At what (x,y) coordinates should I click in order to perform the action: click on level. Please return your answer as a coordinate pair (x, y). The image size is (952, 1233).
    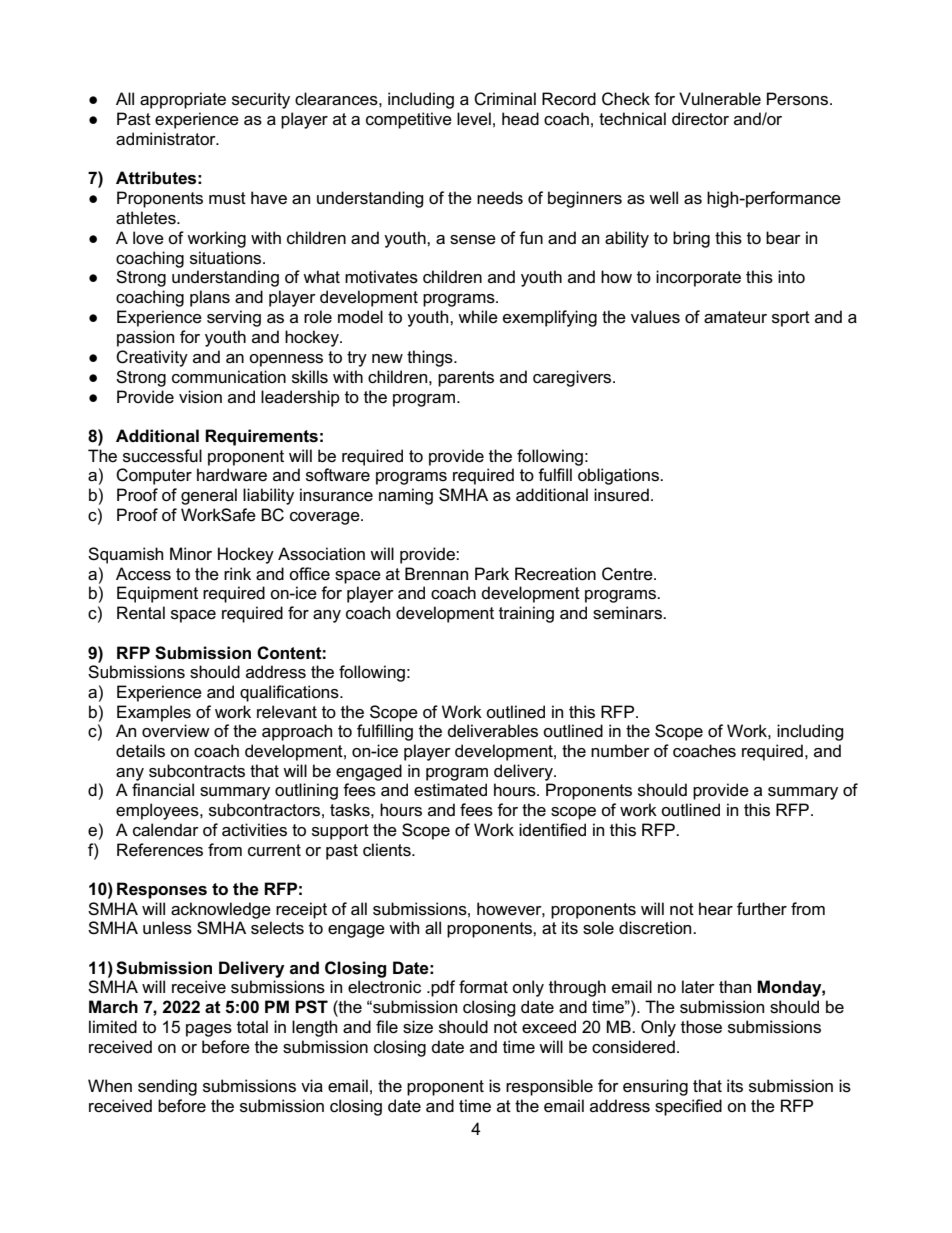
    Looking at the image, I should click on (474, 119).
